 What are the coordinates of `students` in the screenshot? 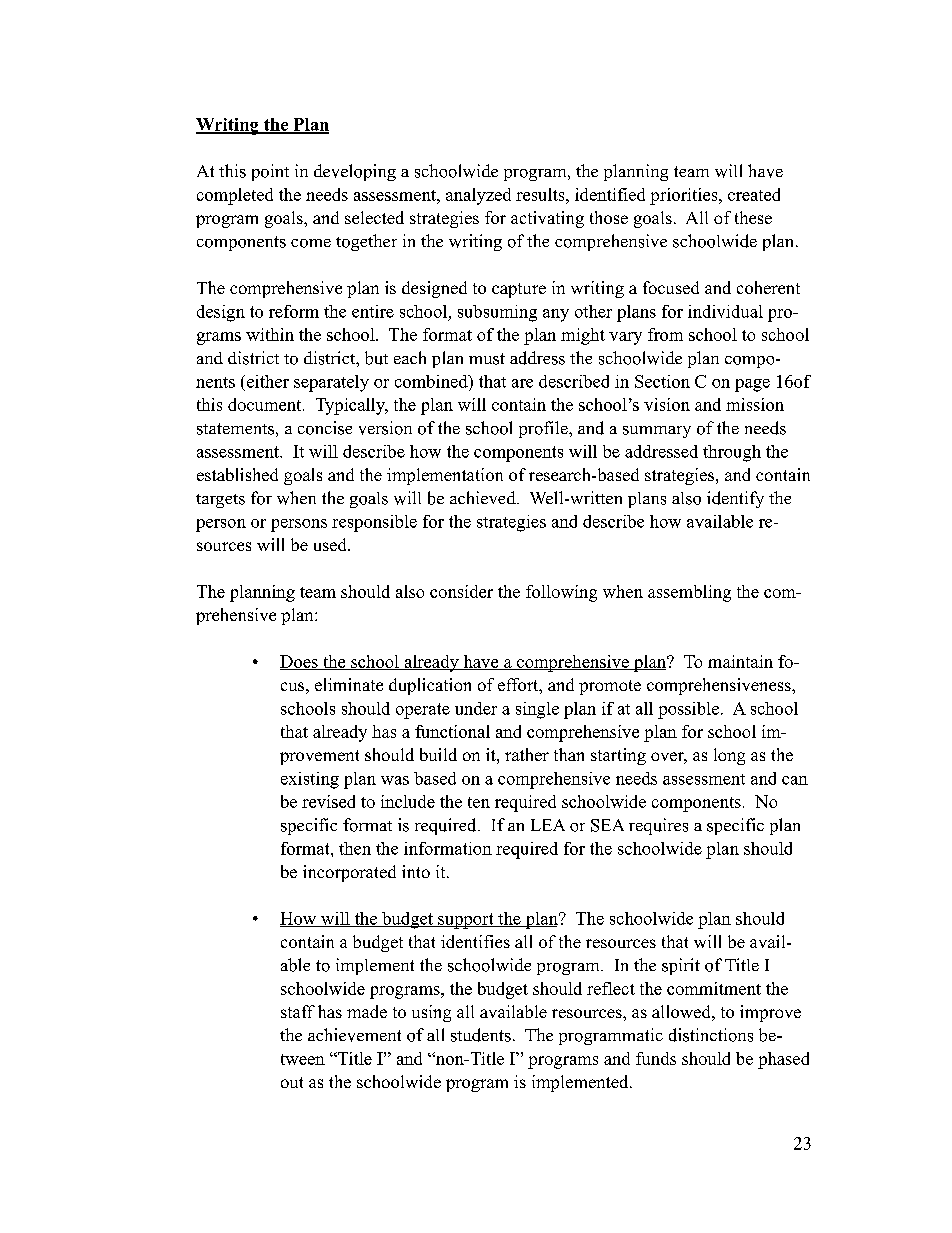 It's located at (481, 1035).
